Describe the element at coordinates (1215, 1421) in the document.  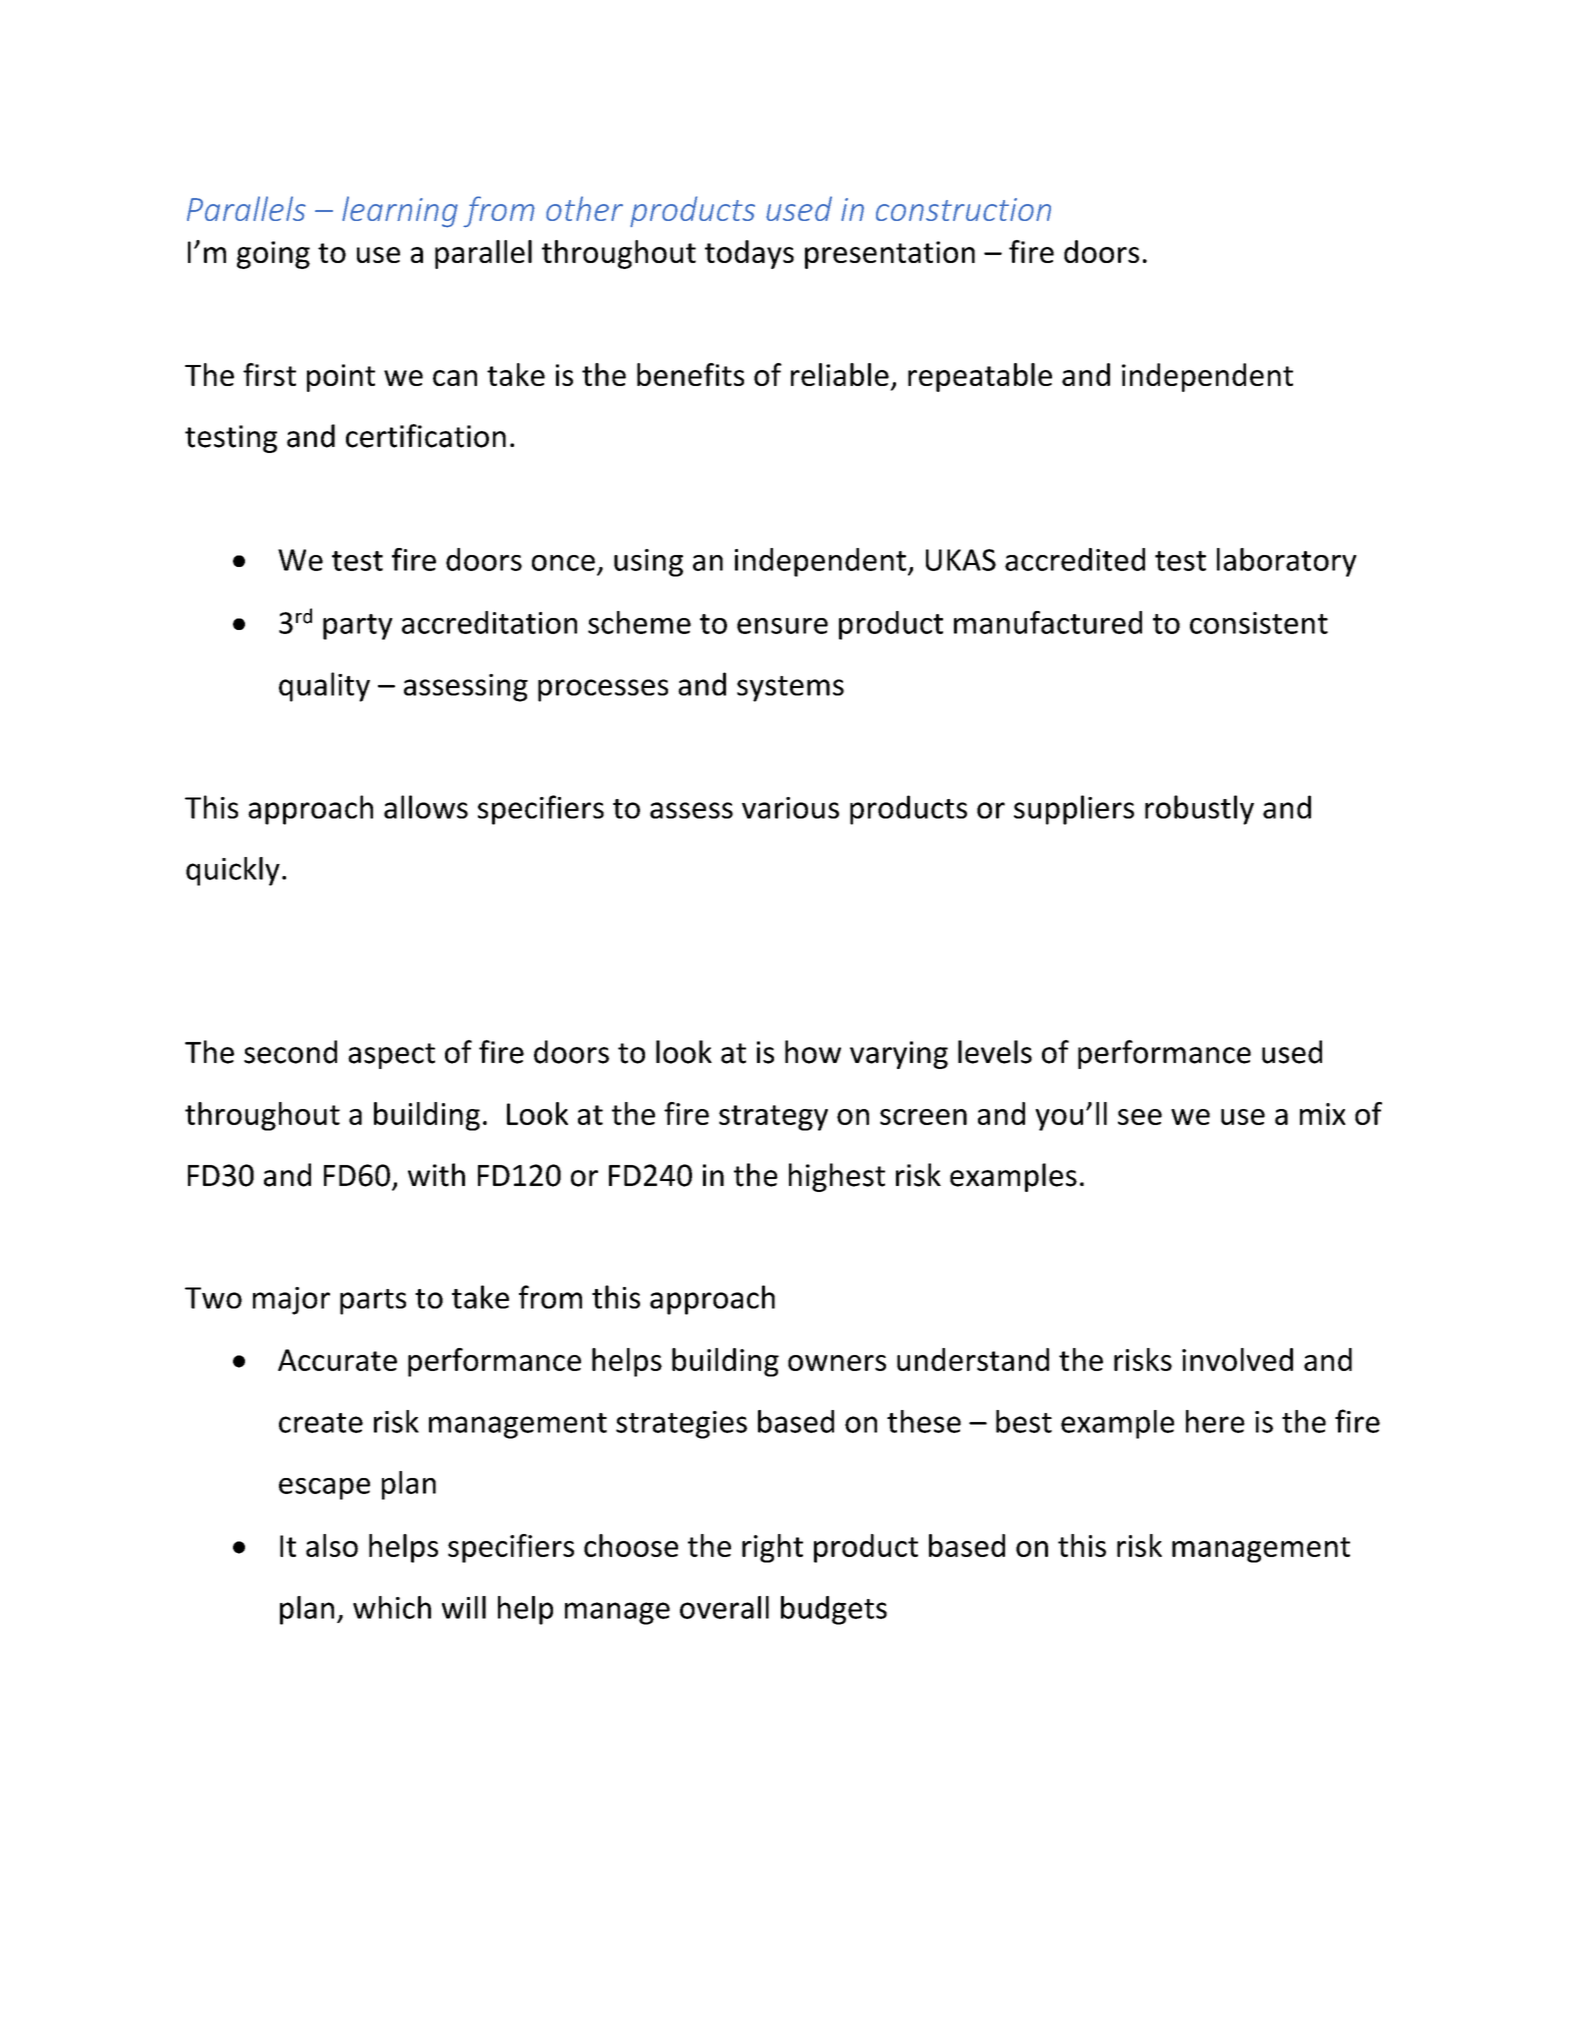
I see `here` at that location.
